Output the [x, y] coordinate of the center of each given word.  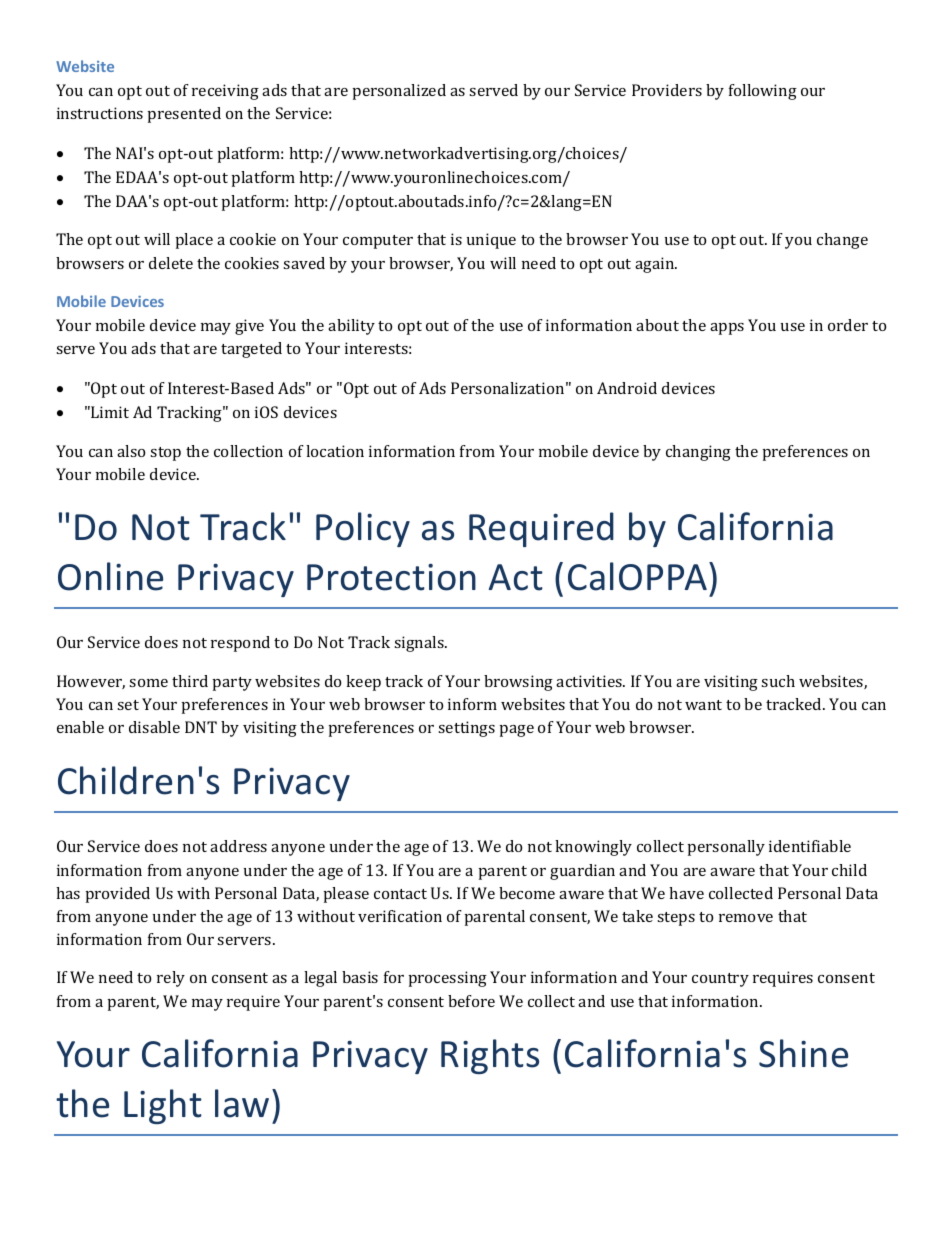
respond [240, 644]
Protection [391, 577]
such [778, 681]
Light [163, 1106]
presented [184, 115]
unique [491, 241]
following [763, 92]
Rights [490, 1056]
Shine [803, 1053]
